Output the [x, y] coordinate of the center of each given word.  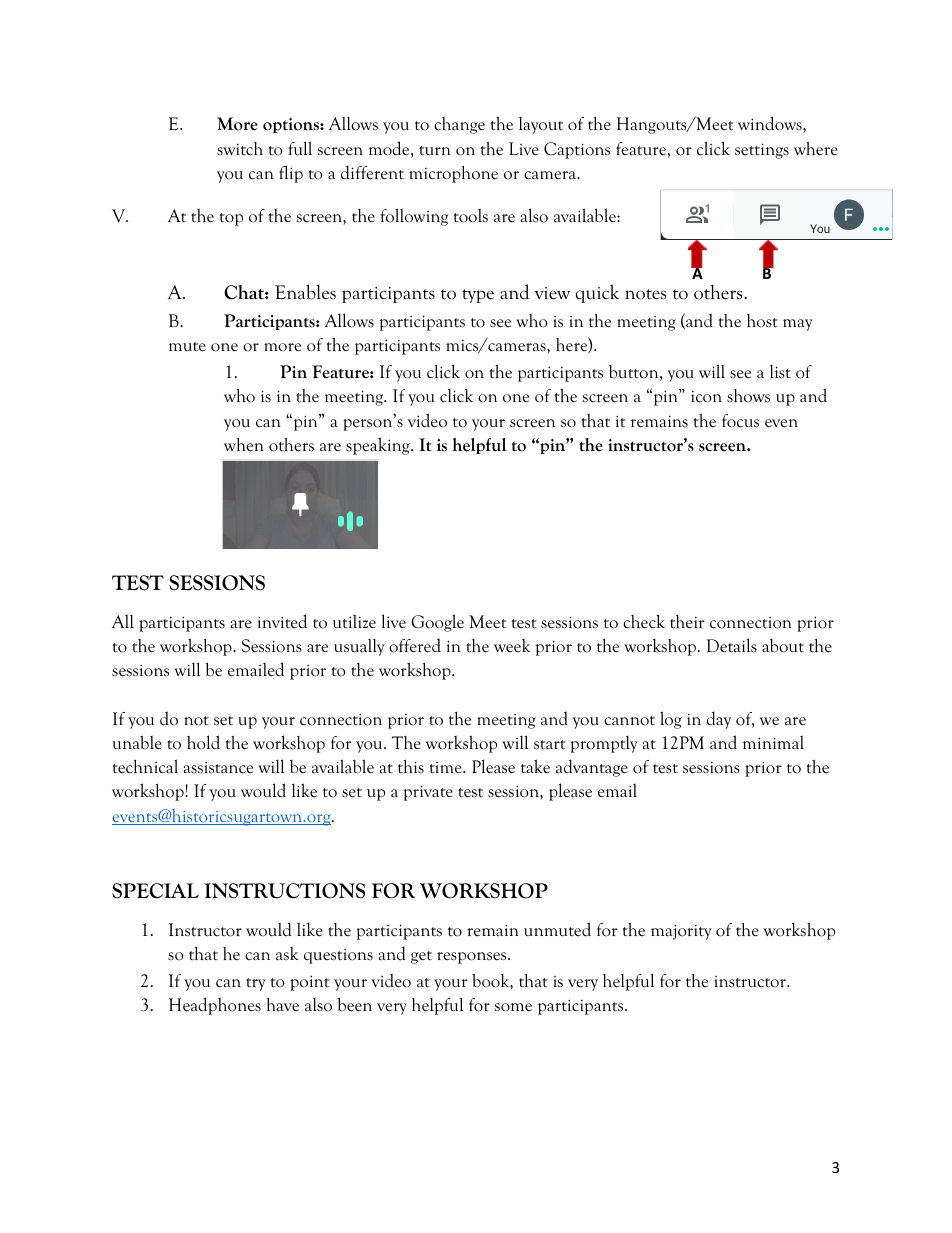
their [687, 622]
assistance [218, 768]
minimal [773, 742]
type [478, 296]
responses [473, 958]
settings [762, 151]
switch [240, 149]
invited [282, 621]
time [447, 768]
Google [437, 623]
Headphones [215, 1006]
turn [435, 151]
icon [706, 397]
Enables [305, 292]
